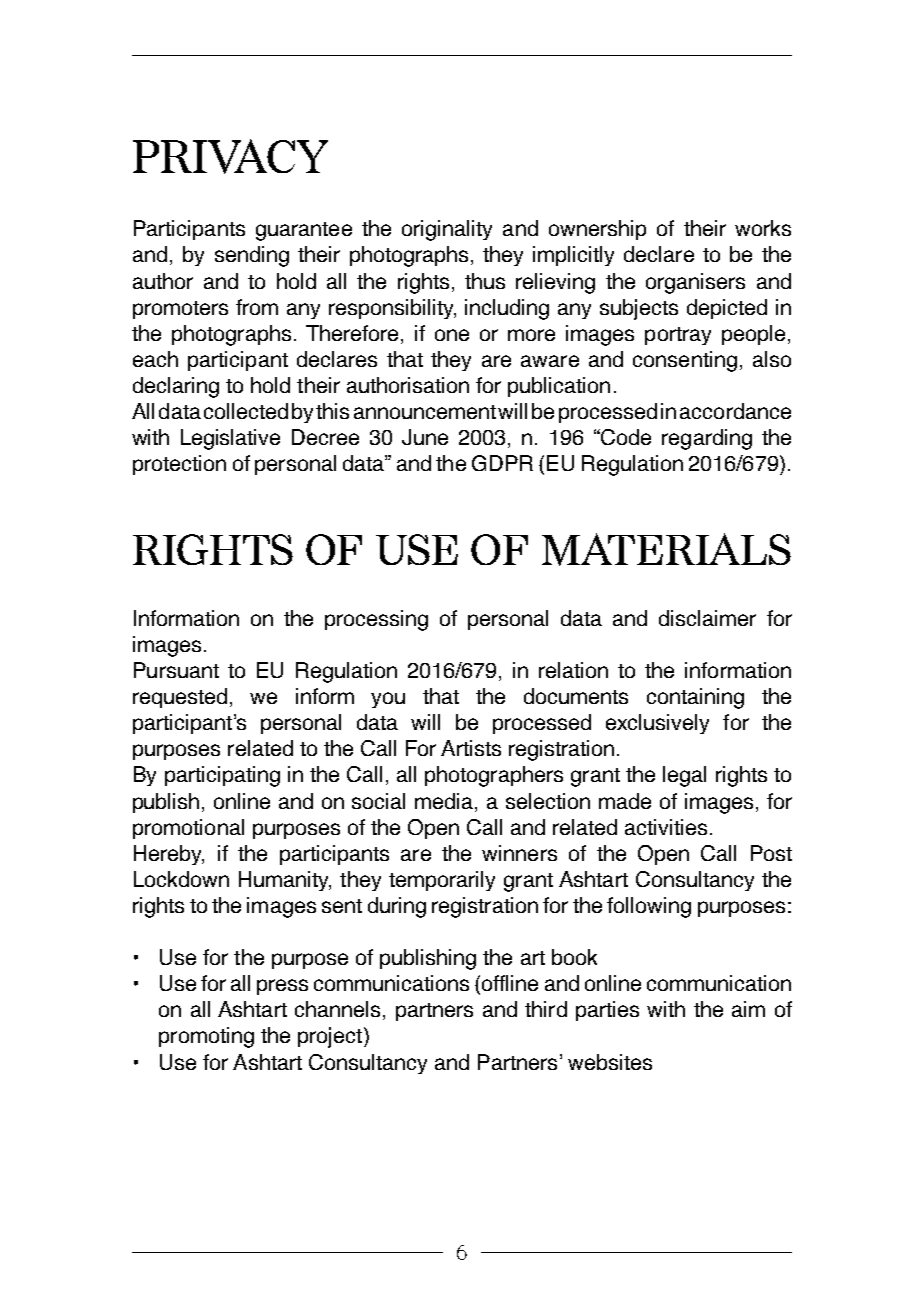 The height and width of the image is (1308, 924). Describe the element at coordinates (176, 670) in the image. I see `Pursuant` at that location.
